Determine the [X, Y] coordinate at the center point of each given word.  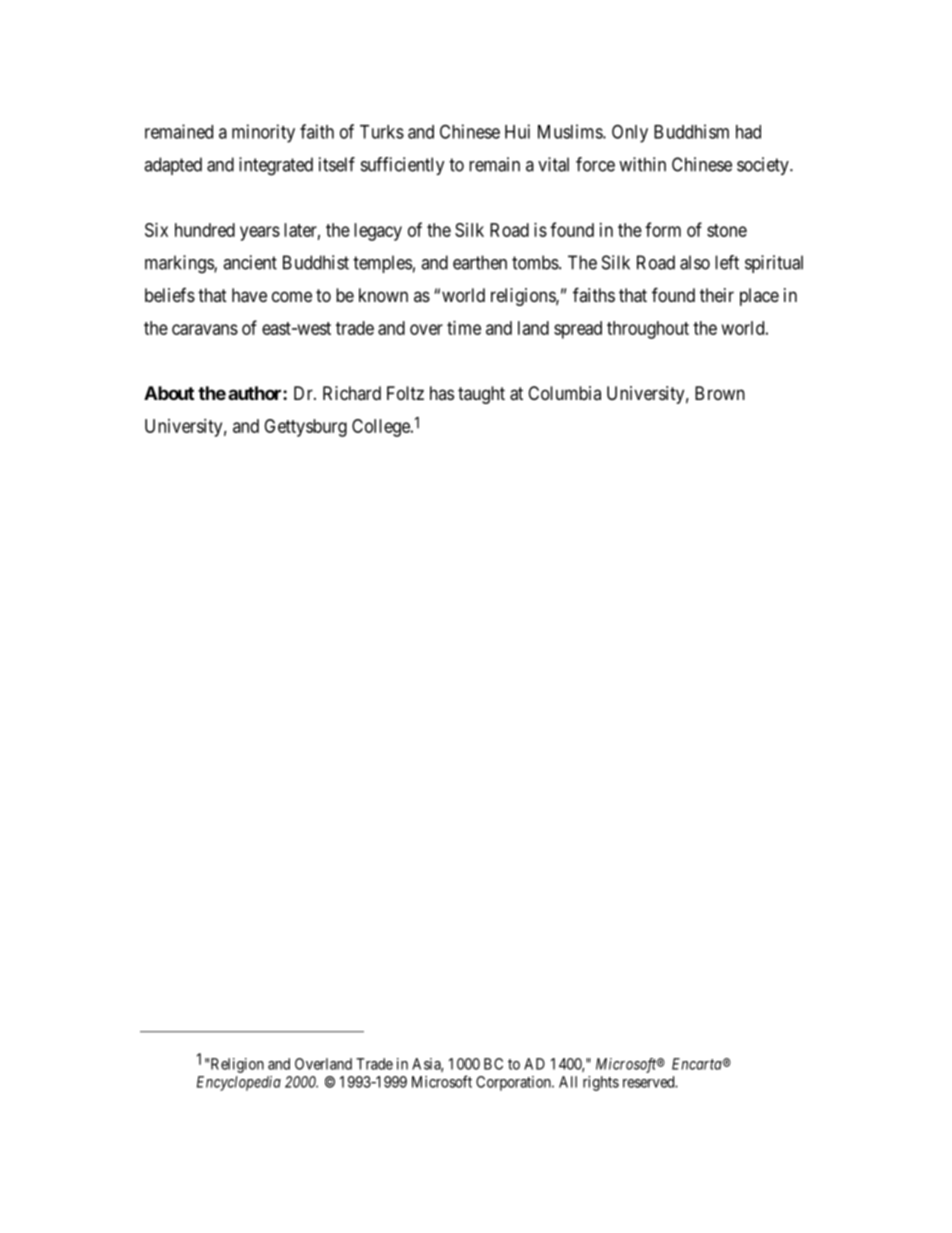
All [568, 1082]
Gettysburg [305, 428]
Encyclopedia [239, 1083]
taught [481, 395]
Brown [720, 393]
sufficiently [403, 166]
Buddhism [691, 131]
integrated [276, 166]
